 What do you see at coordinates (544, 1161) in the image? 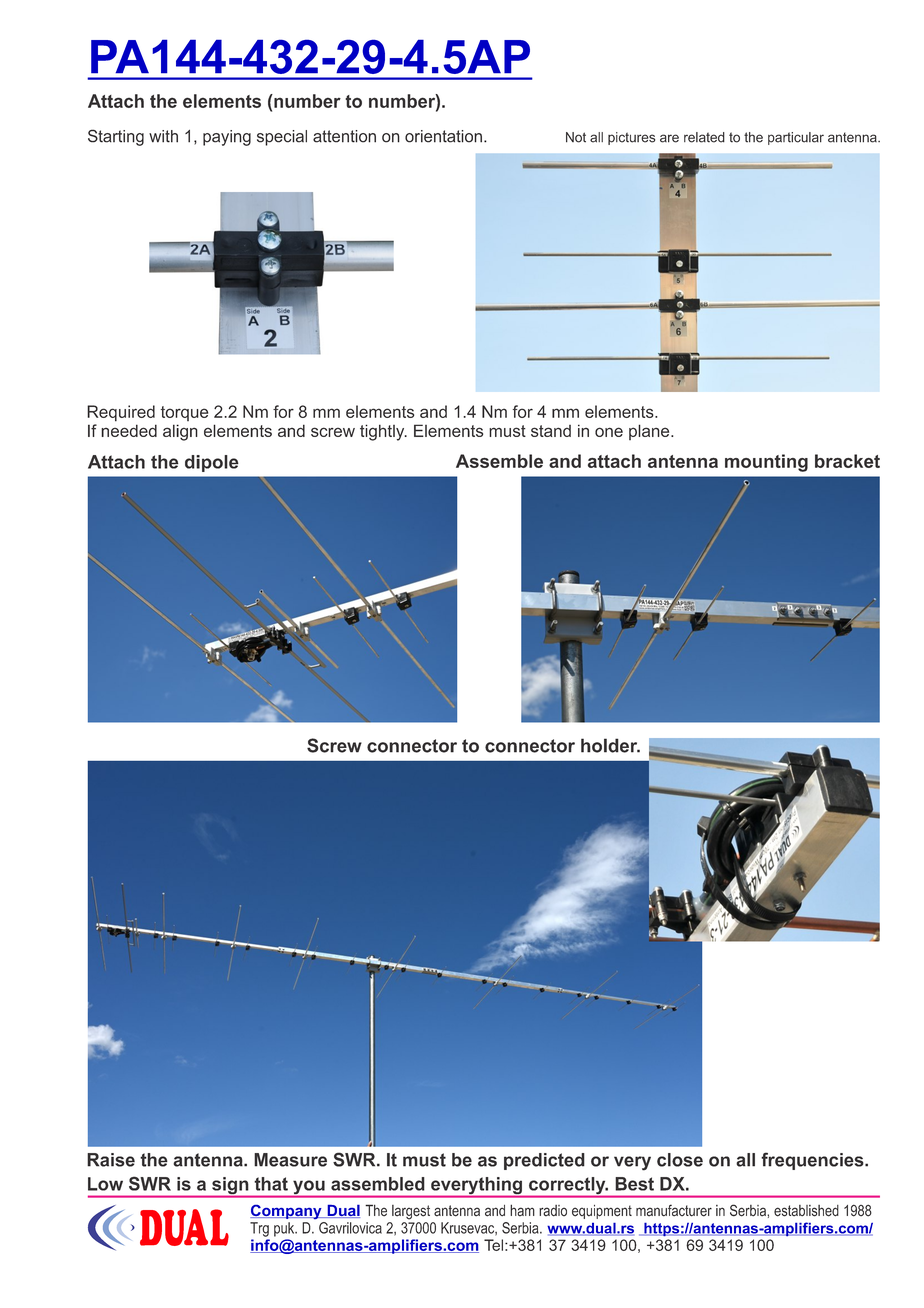
I see `predicted` at bounding box center [544, 1161].
